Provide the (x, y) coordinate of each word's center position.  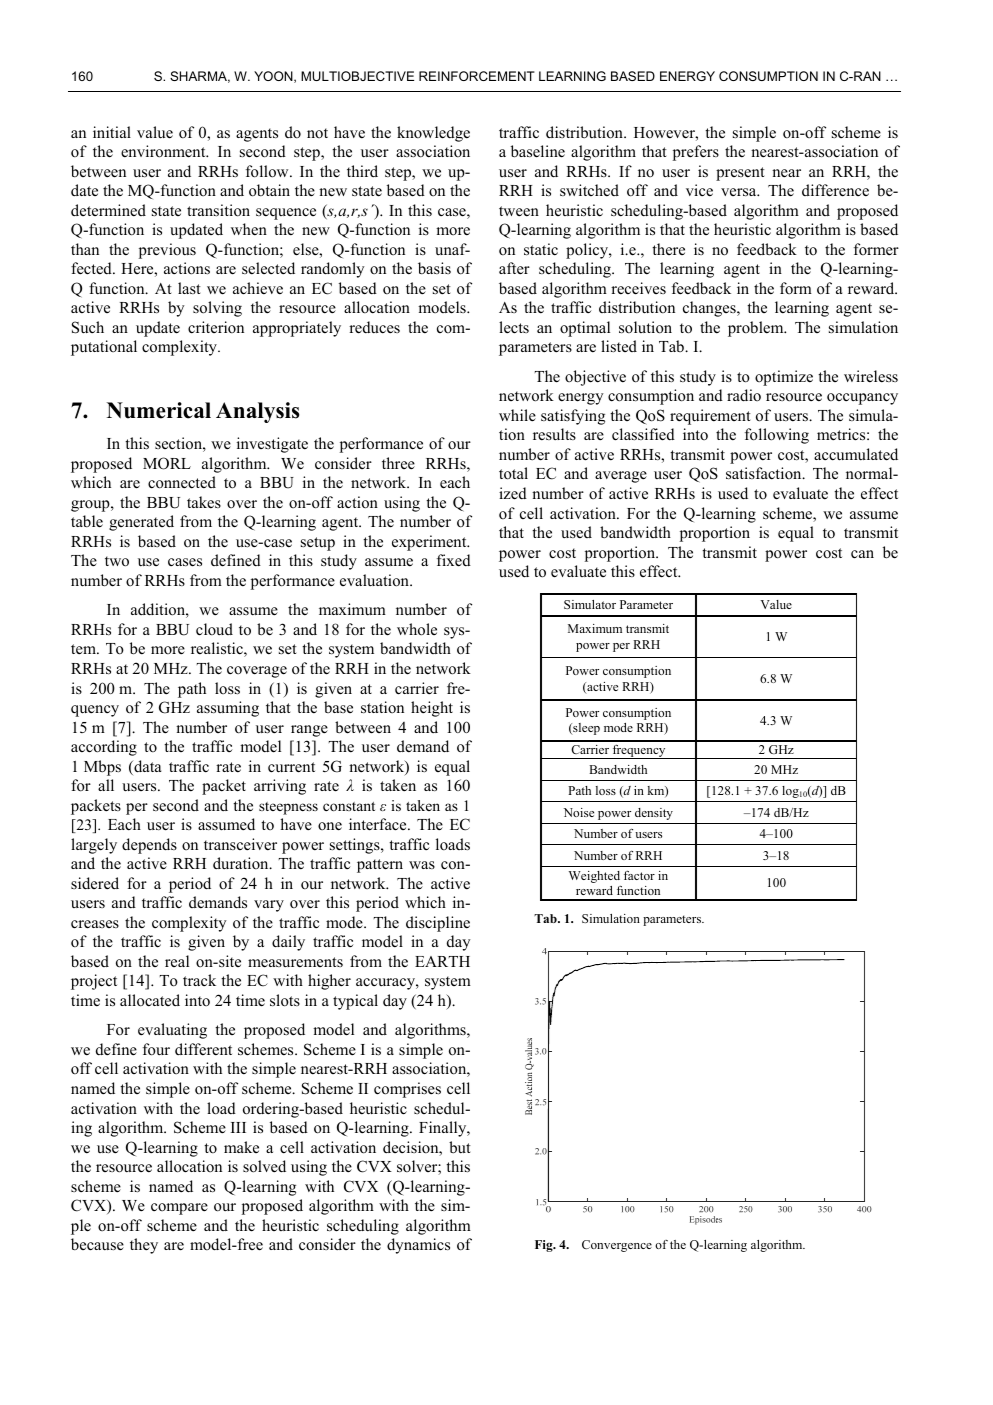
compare (179, 1209)
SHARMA (200, 77)
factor (639, 875)
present (740, 174)
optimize (784, 378)
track (199, 980)
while (517, 415)
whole (417, 629)
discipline (438, 924)
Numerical (159, 410)
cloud (214, 629)
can (862, 554)
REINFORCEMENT (477, 76)
